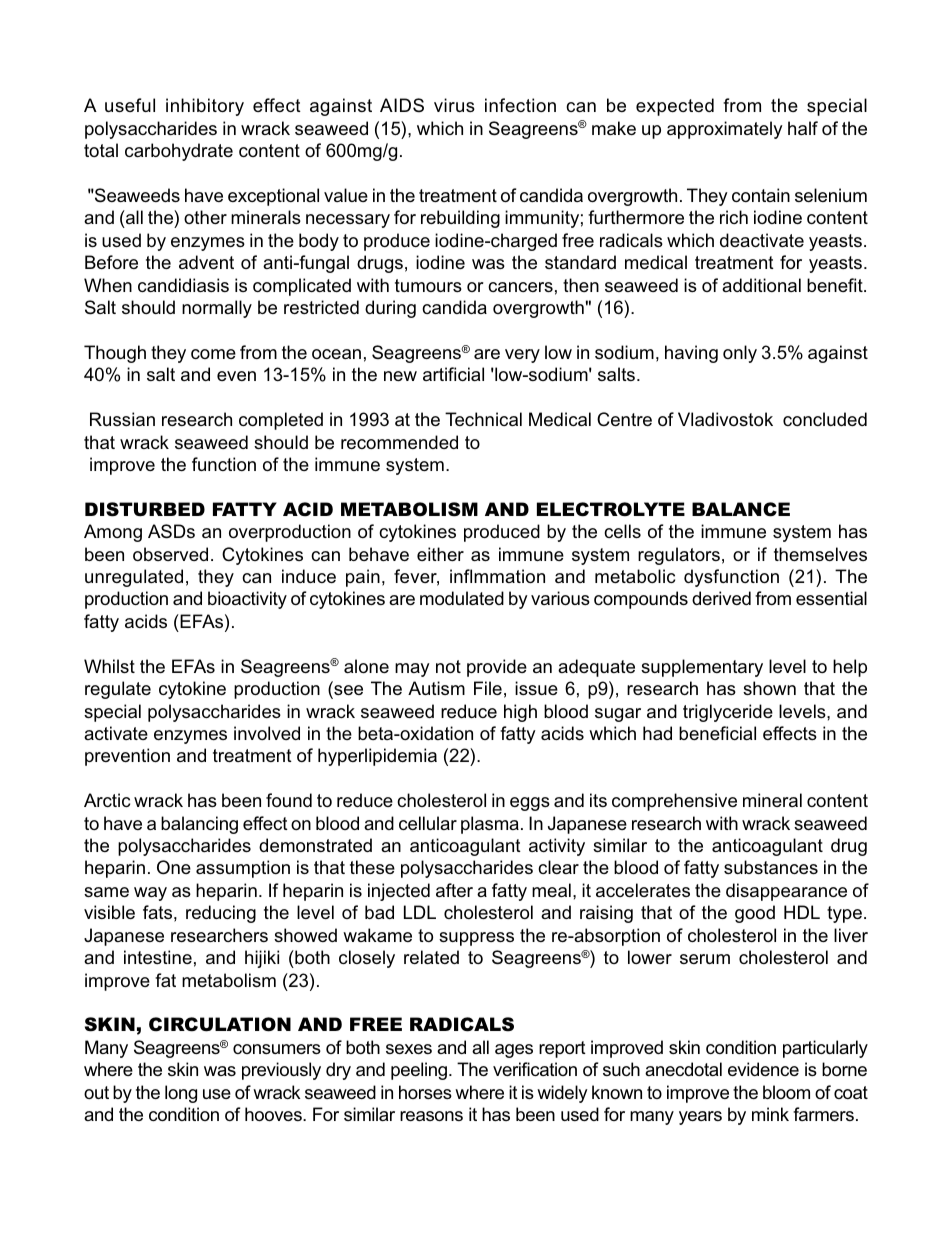 The width and height of the document is (952, 1233). Describe the element at coordinates (179, 152) in the document. I see `carbohydrate` at that location.
